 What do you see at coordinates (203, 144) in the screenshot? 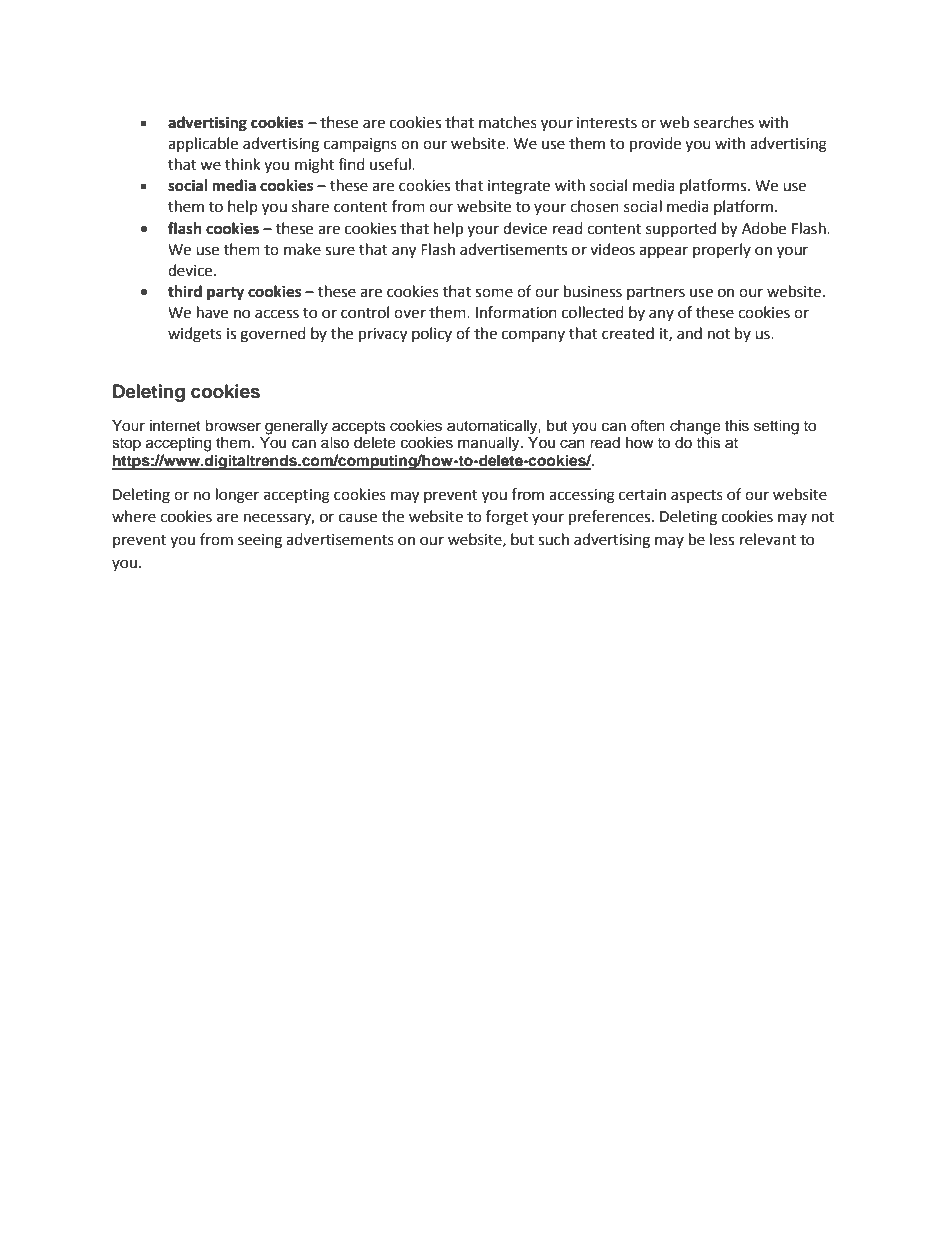
I see `applicable` at bounding box center [203, 144].
